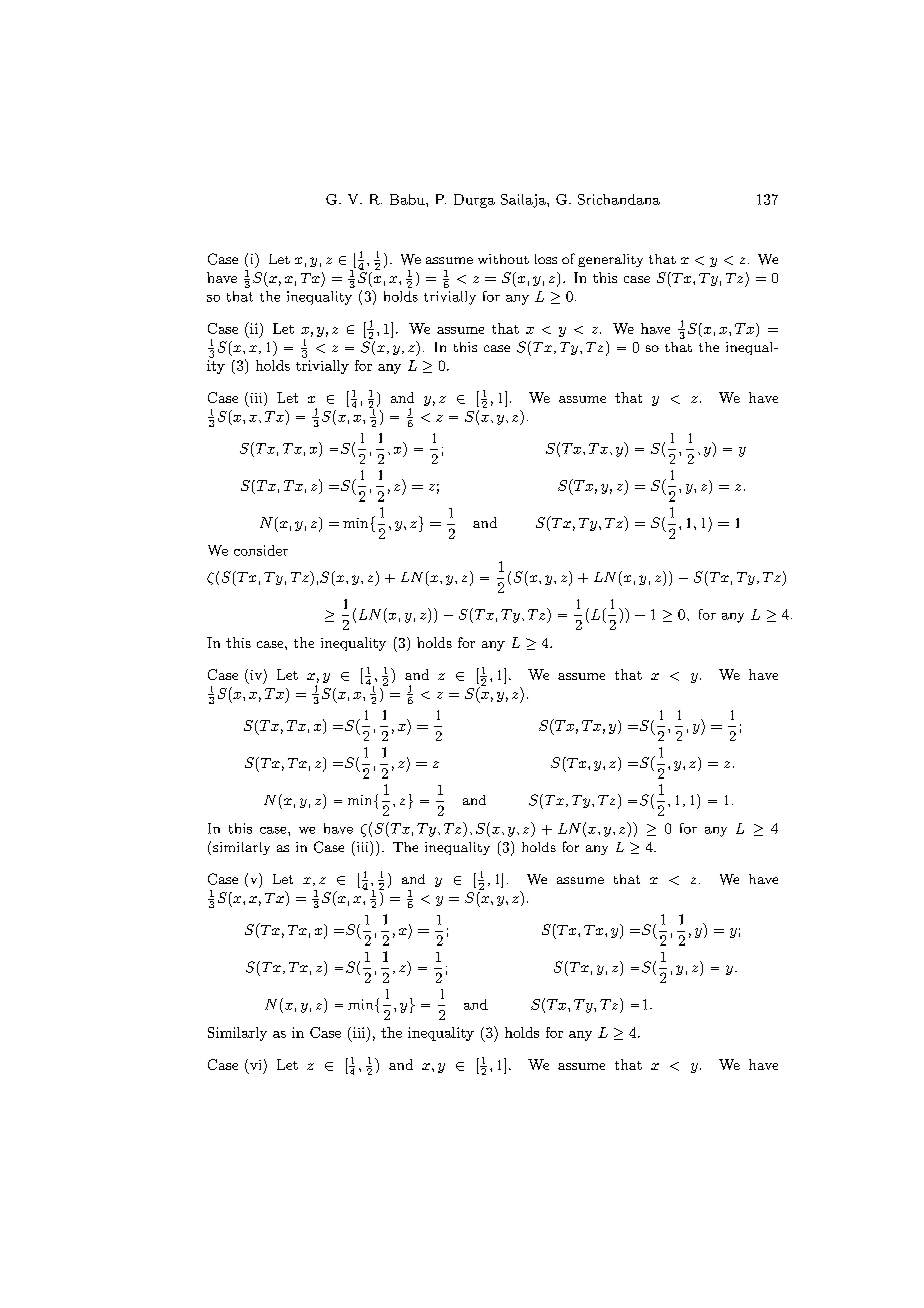  I want to click on Babu, so click(408, 199).
